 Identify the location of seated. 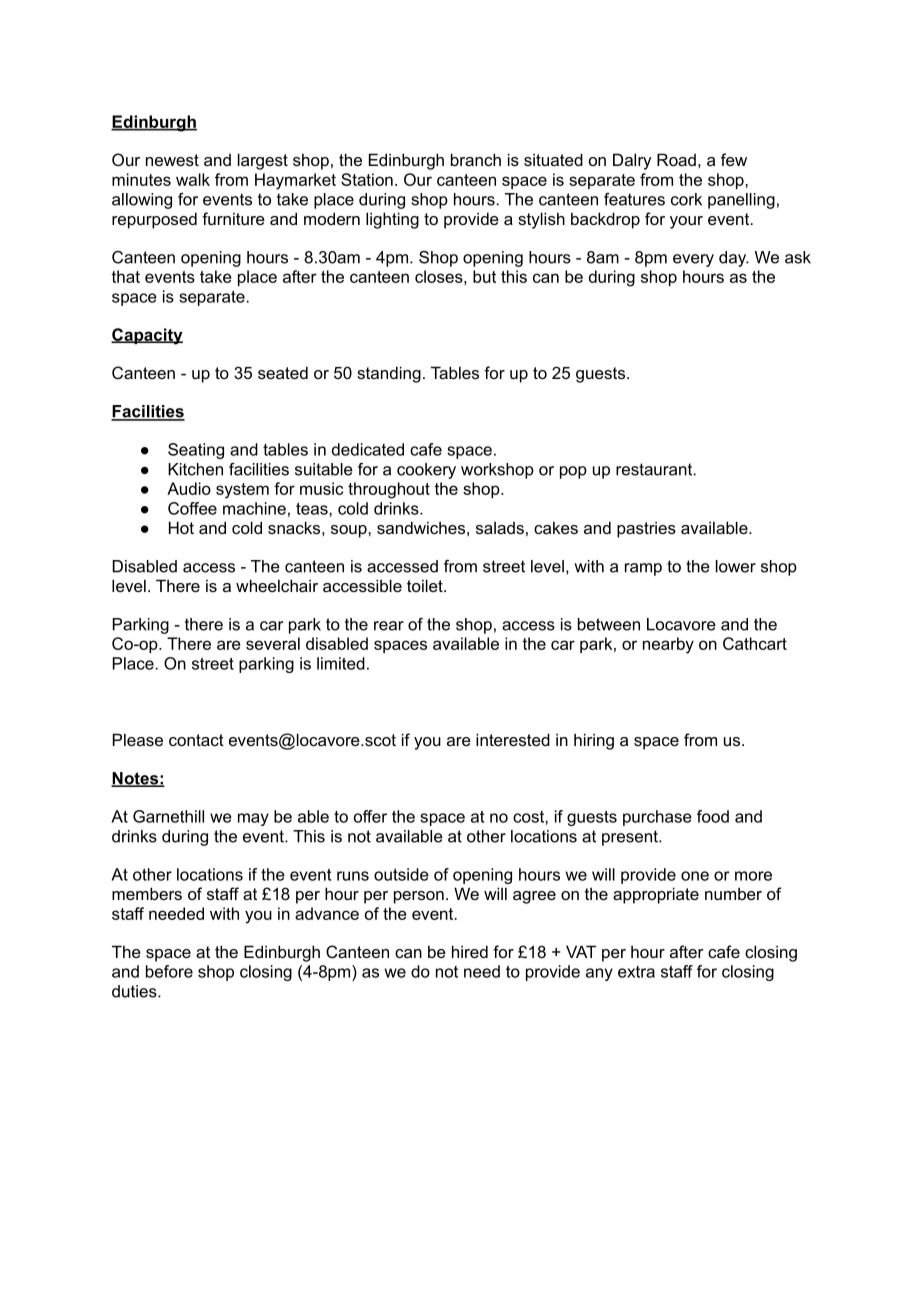
(283, 372).
